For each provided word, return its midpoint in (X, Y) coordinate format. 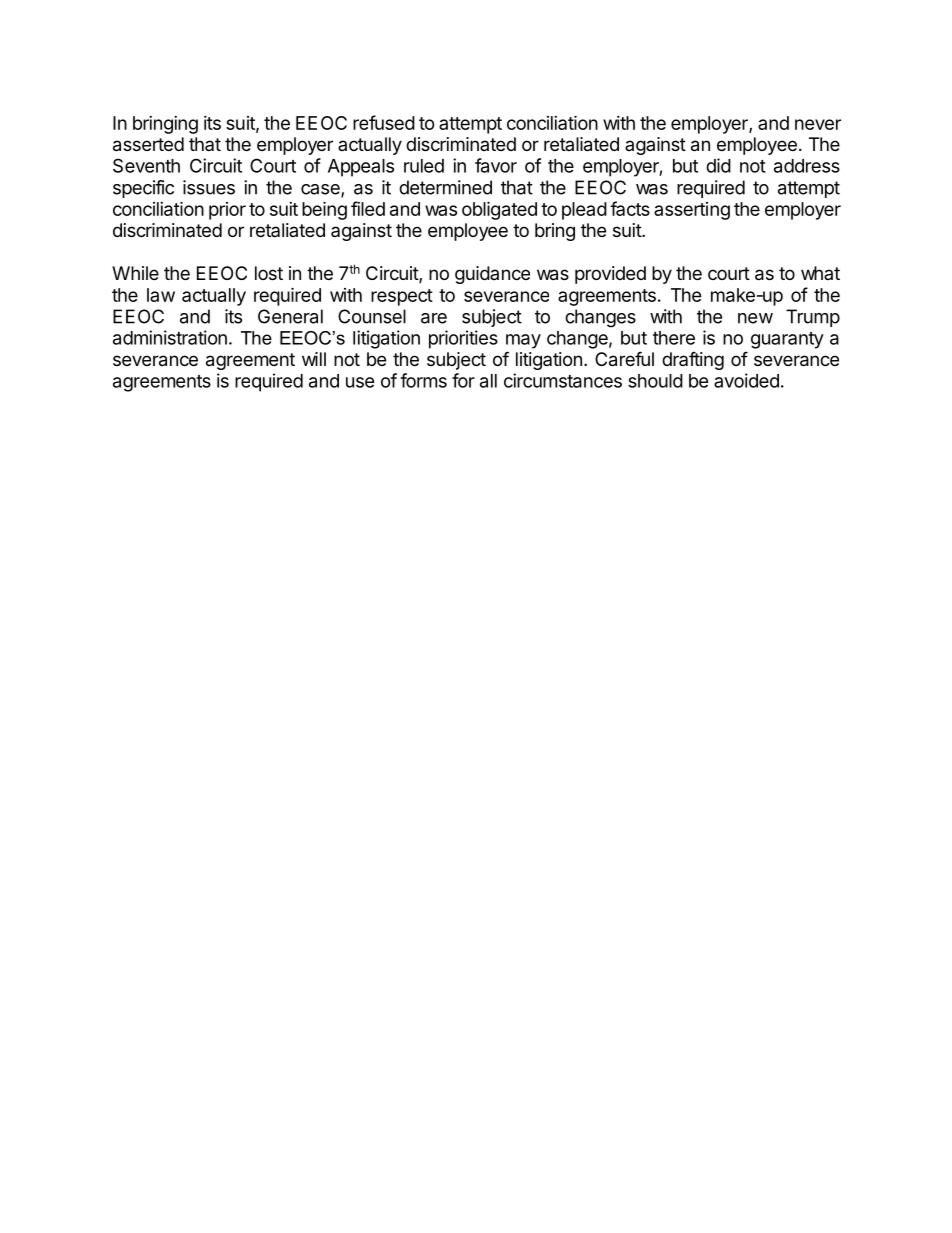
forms (423, 380)
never (818, 124)
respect (402, 297)
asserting (692, 211)
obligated (499, 210)
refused (384, 122)
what (820, 273)
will (314, 359)
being (324, 210)
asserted (148, 144)
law (161, 295)
